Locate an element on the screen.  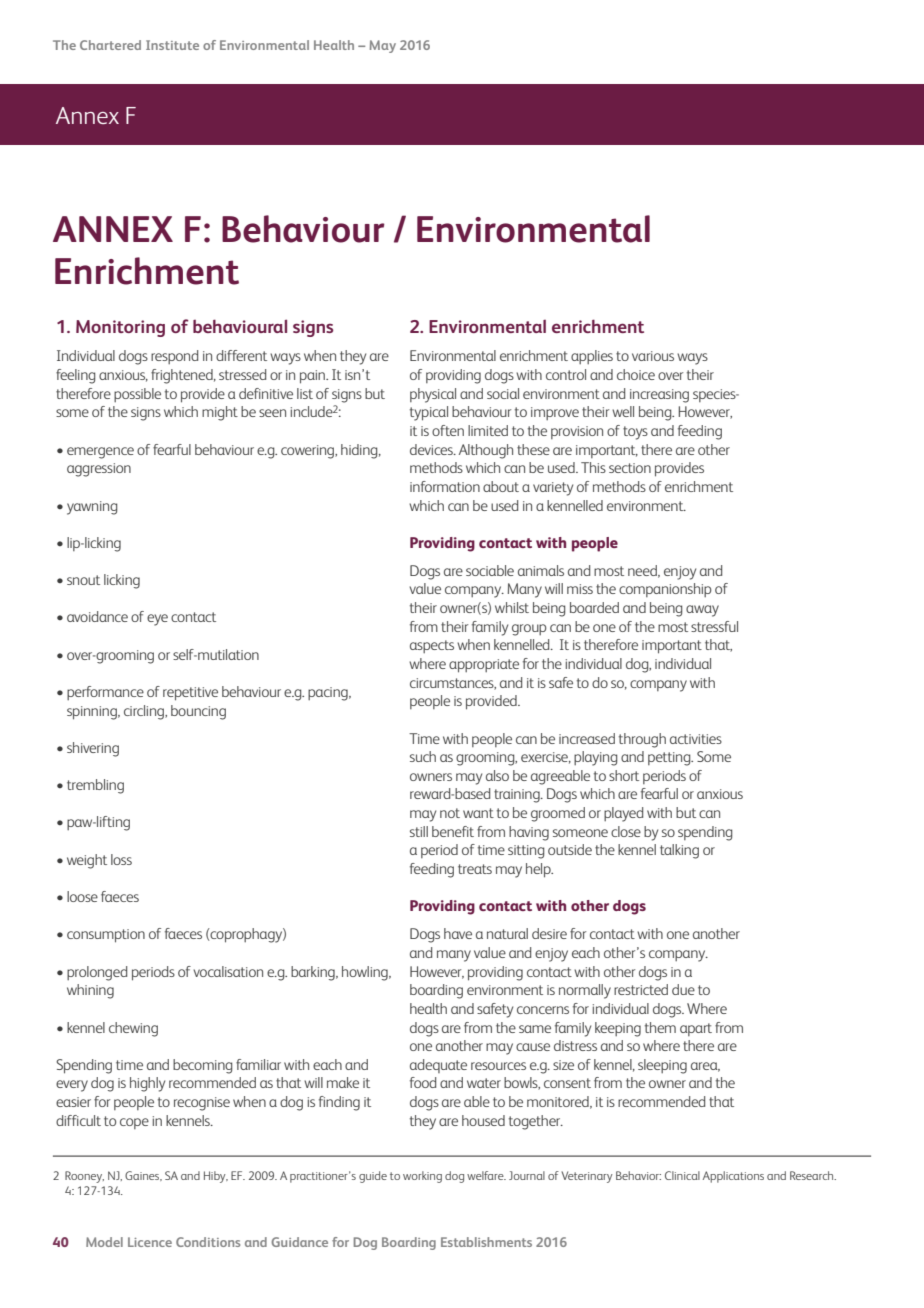
benefit is located at coordinates (453, 831).
